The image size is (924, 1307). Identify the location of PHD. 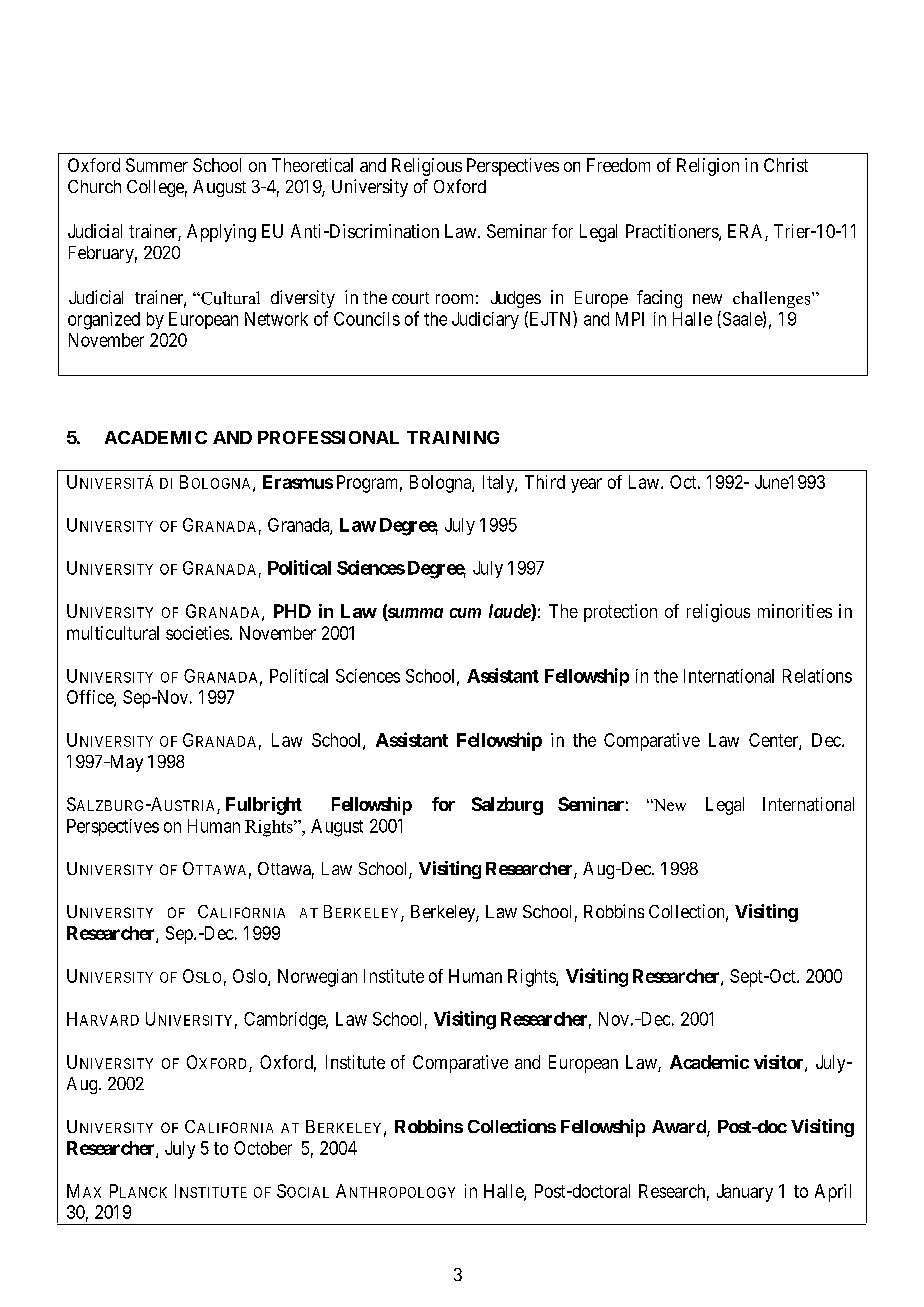
(292, 611).
